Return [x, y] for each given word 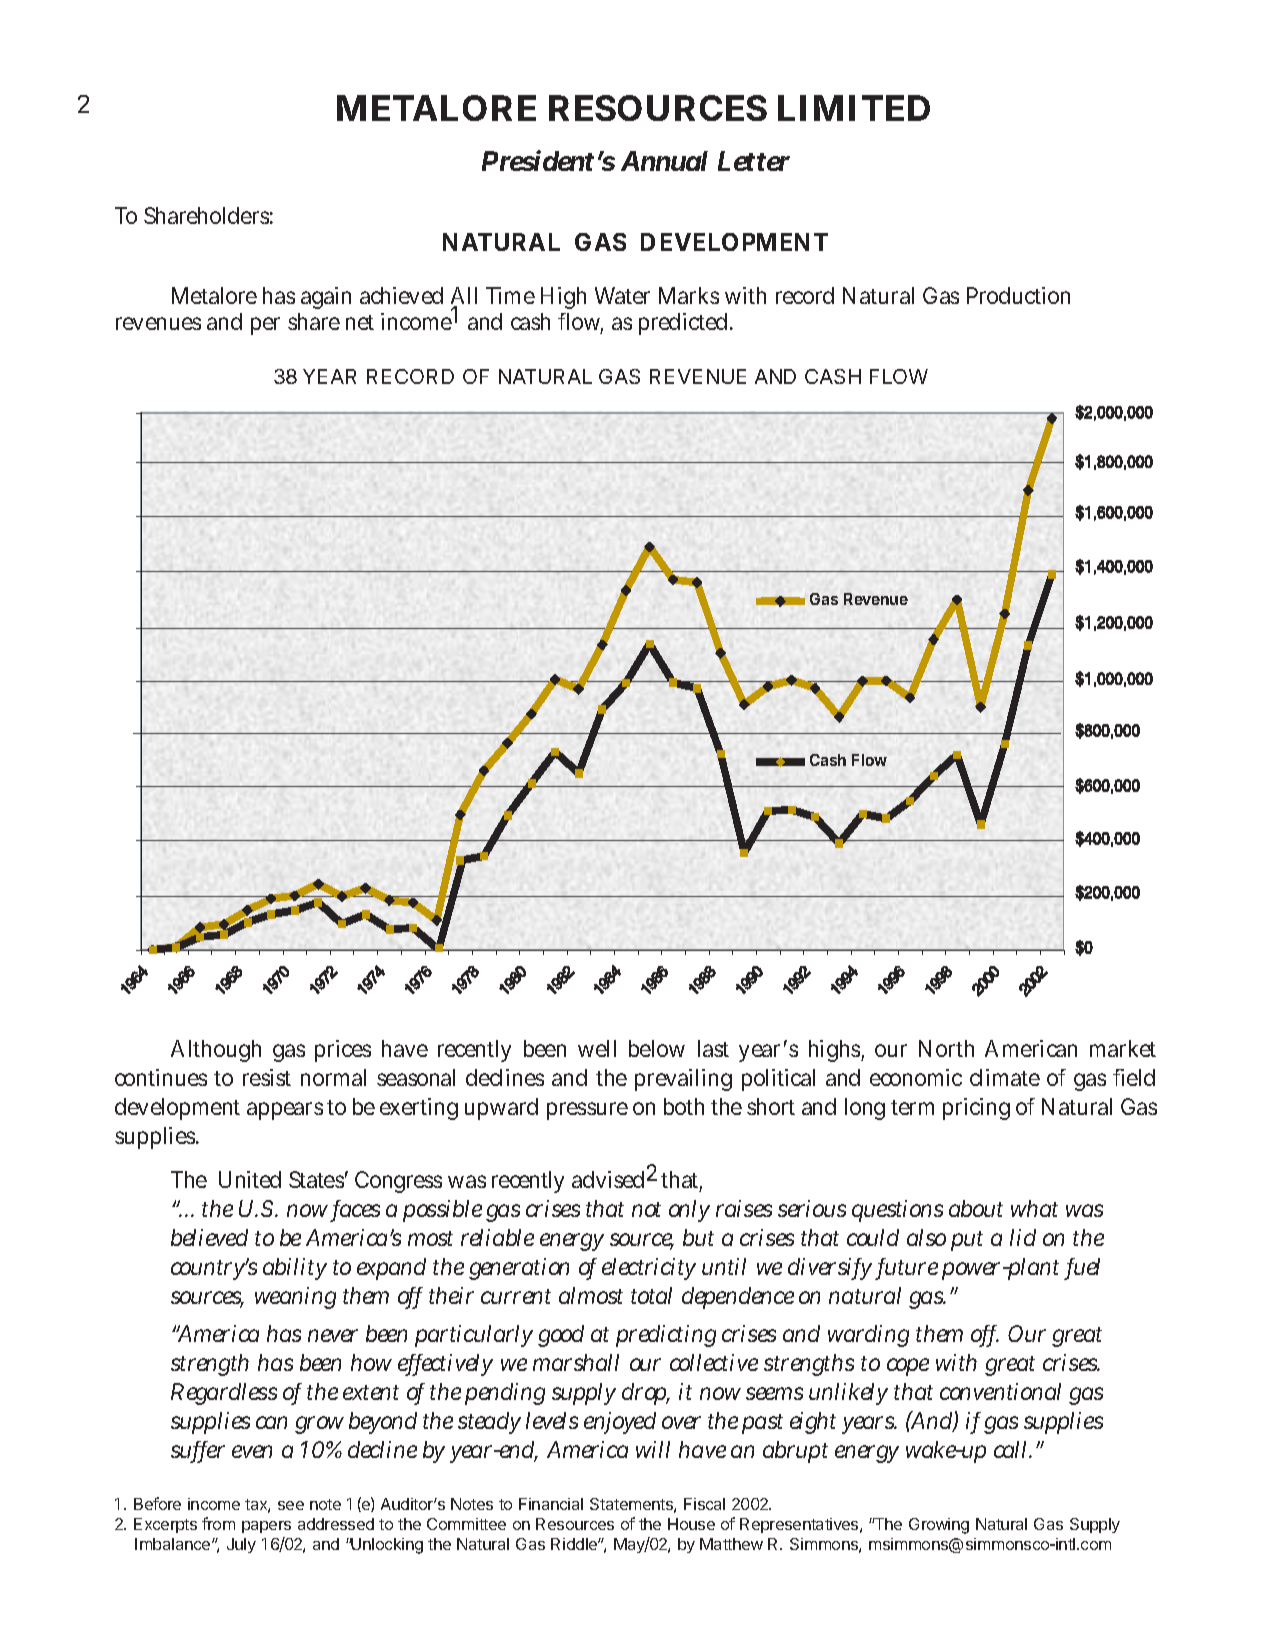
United [250, 1179]
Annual [664, 161]
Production [1018, 295]
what [1034, 1208]
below [657, 1048]
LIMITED [854, 108]
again [326, 298]
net [360, 322]
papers [266, 1527]
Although [216, 1051]
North [946, 1048]
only [689, 1211]
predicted [685, 324]
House [691, 1524]
